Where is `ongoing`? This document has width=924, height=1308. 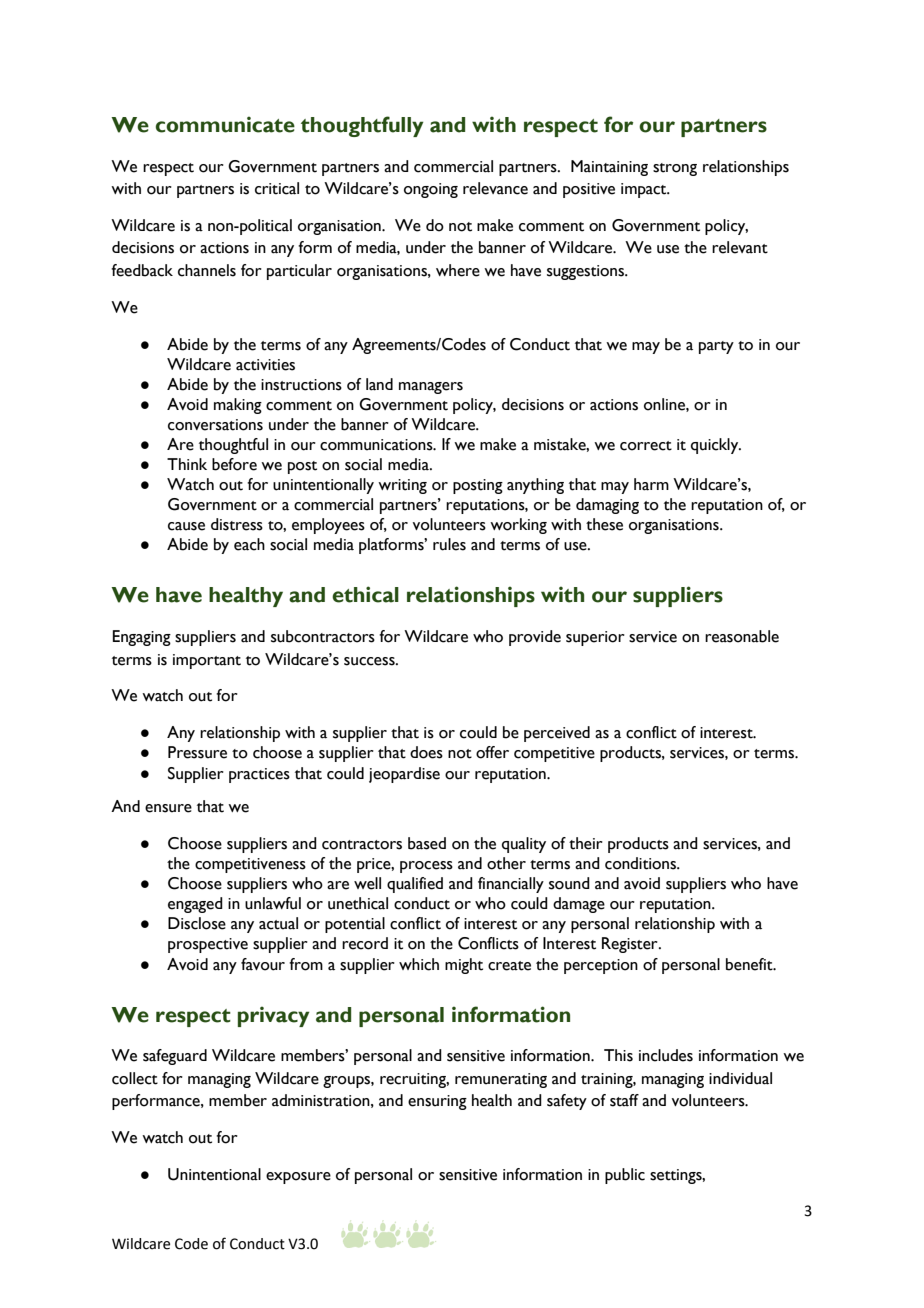
ongoing is located at coordinates (431, 190).
